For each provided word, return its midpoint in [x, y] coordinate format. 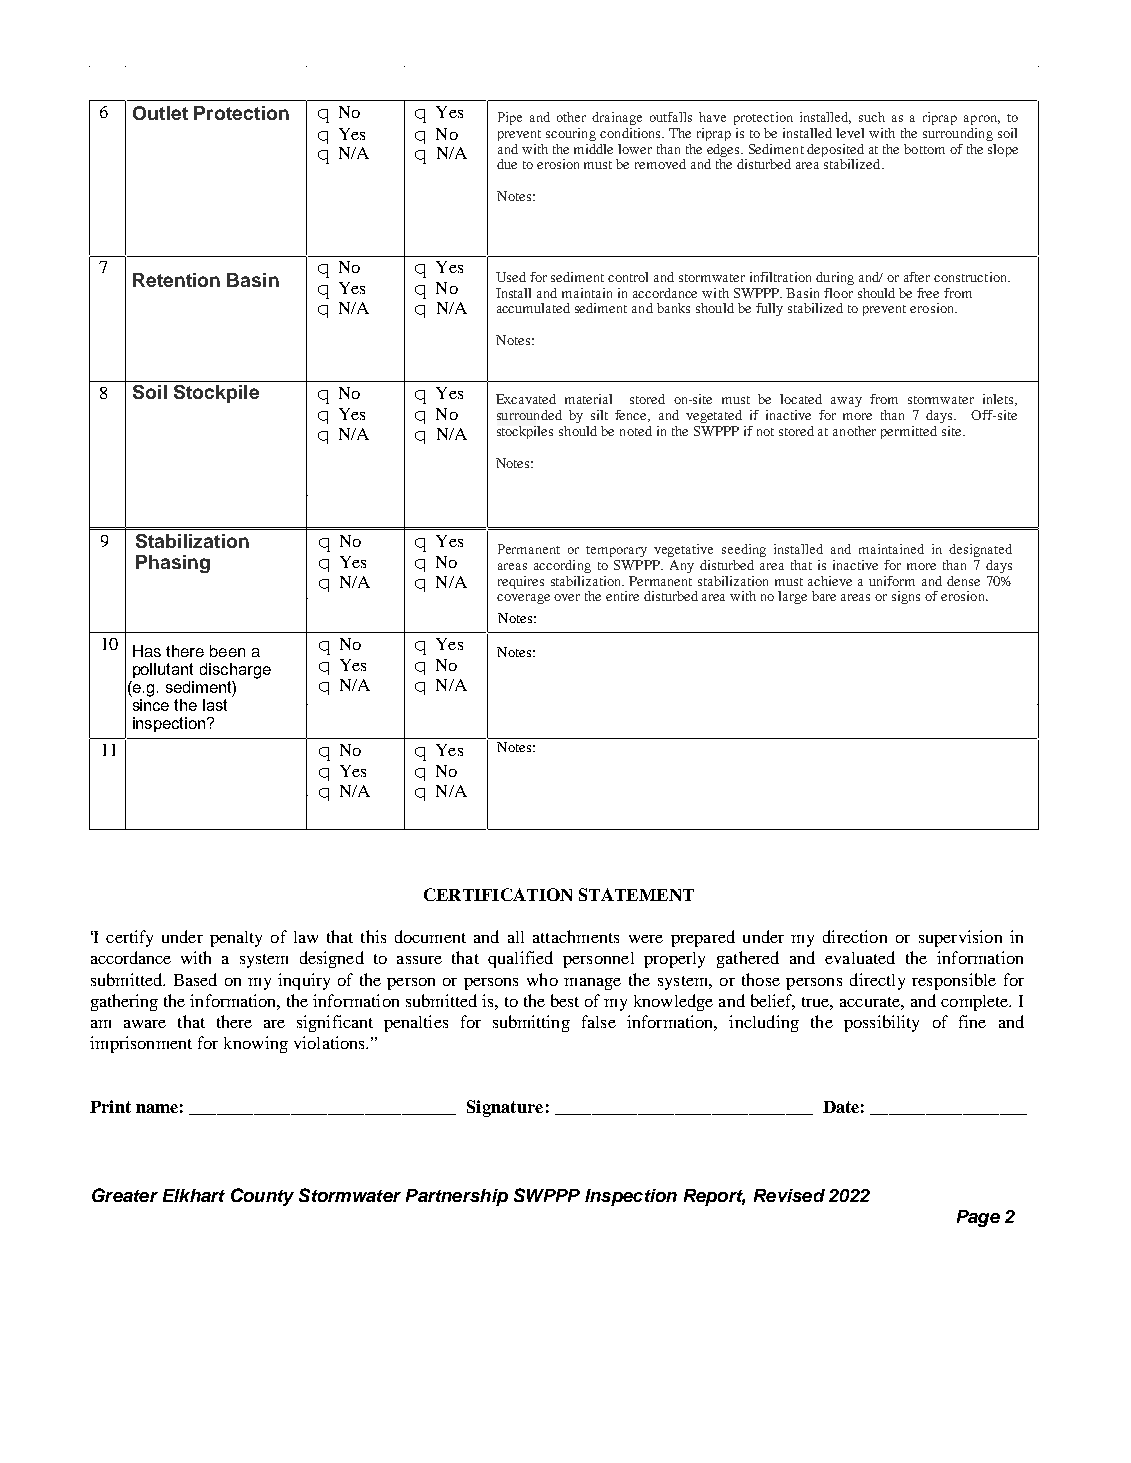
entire [622, 596]
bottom [924, 149]
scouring [571, 134]
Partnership [457, 1197]
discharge [235, 671]
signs [906, 597]
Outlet [160, 113]
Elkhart [194, 1195]
